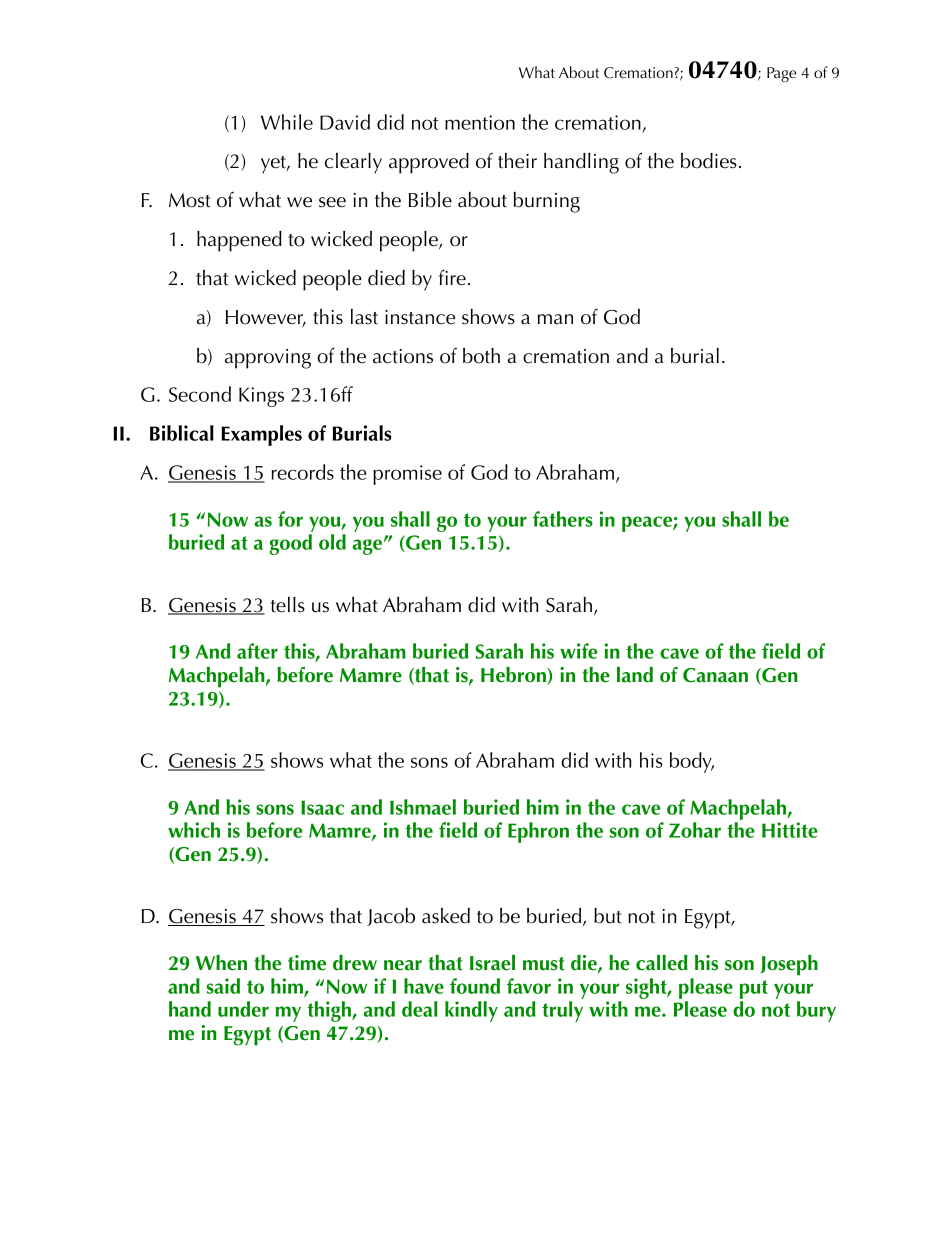 Image resolution: width=952 pixels, height=1233 pixels. What do you see at coordinates (291, 544) in the document?
I see `good` at bounding box center [291, 544].
